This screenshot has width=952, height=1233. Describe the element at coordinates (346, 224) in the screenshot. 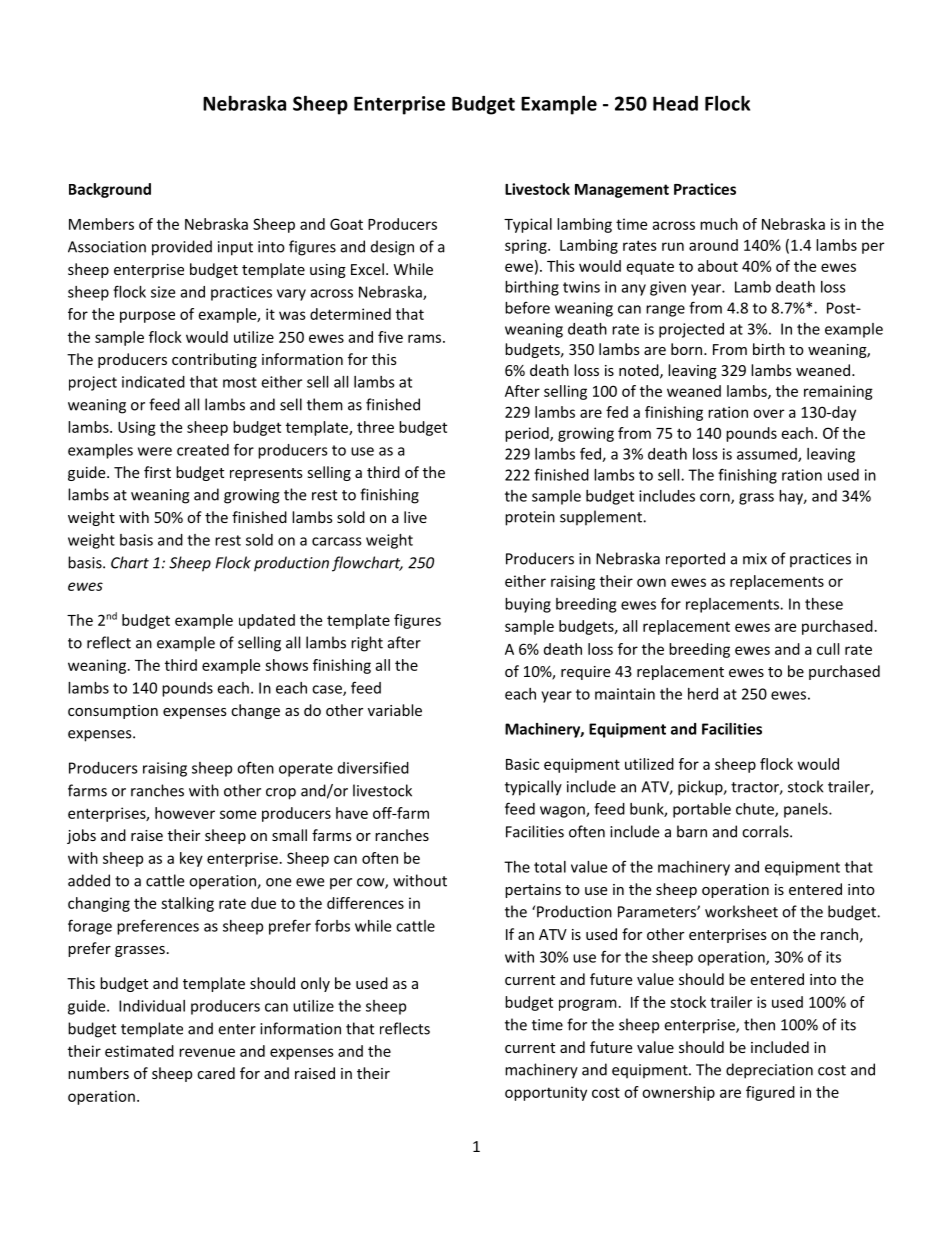

I see `Goat` at that location.
